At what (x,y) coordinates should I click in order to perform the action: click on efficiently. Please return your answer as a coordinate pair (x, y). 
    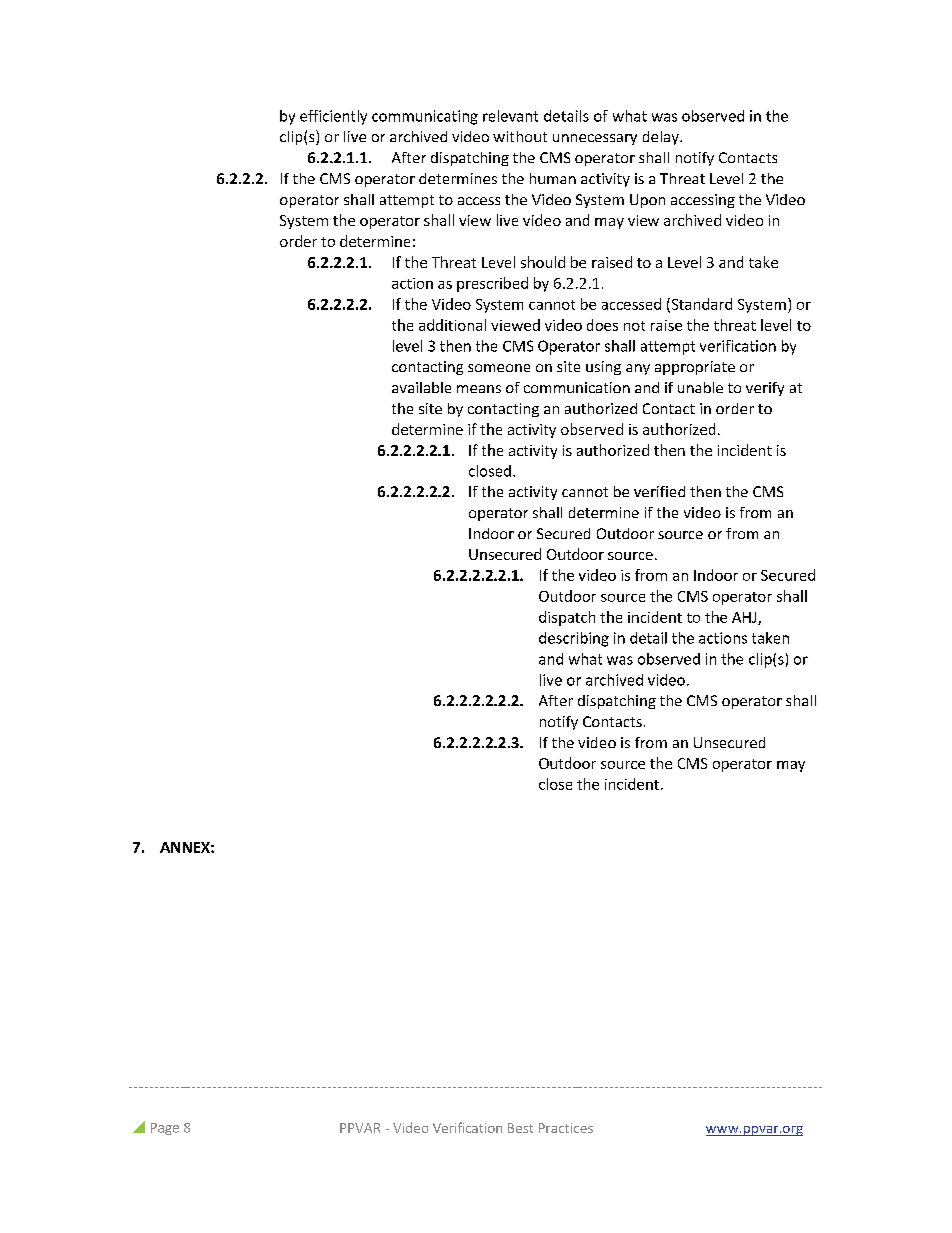
    Looking at the image, I should click on (333, 117).
